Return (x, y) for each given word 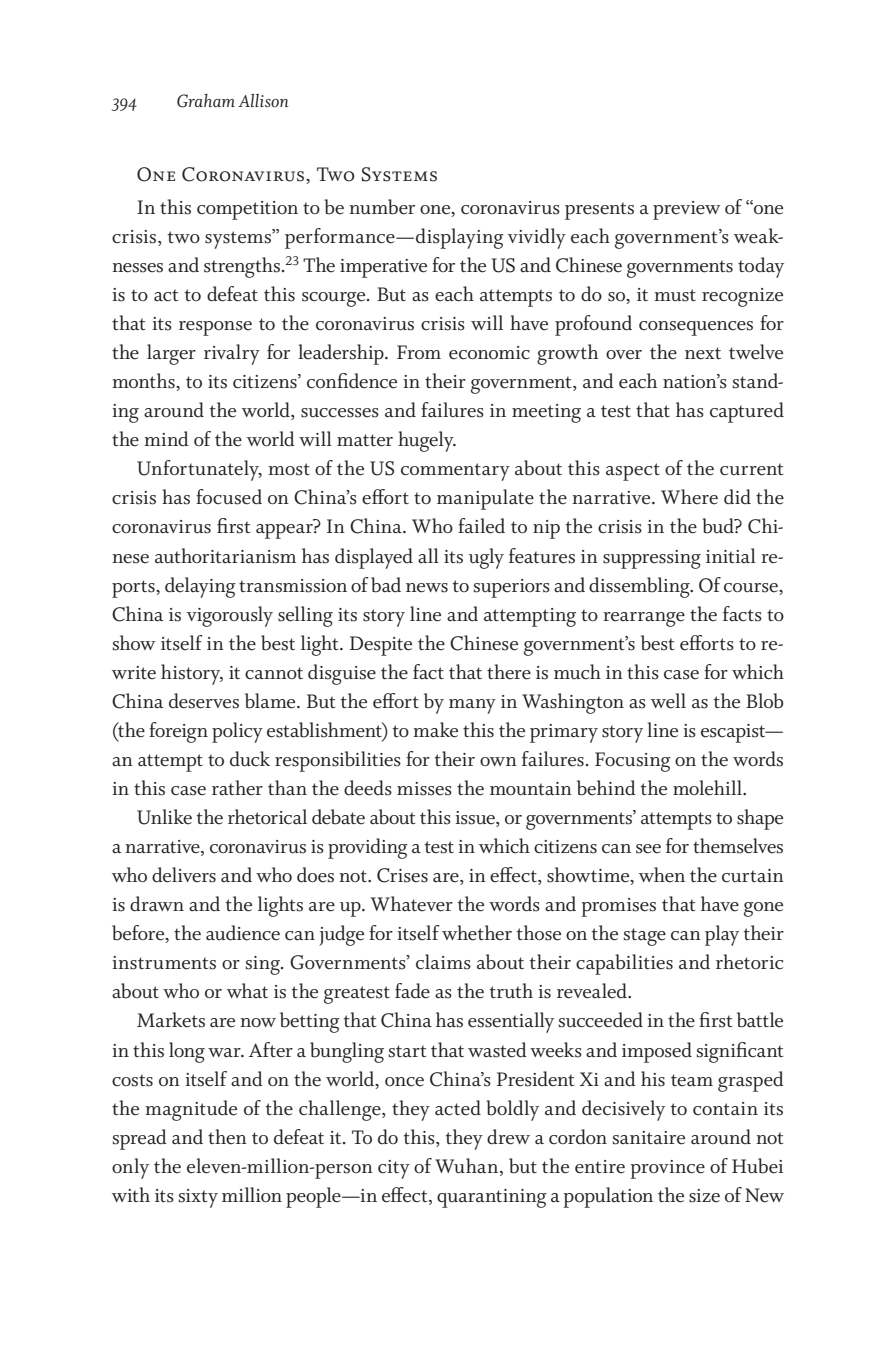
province (667, 1169)
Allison (263, 101)
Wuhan (468, 1166)
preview (686, 210)
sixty (198, 1198)
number (382, 207)
